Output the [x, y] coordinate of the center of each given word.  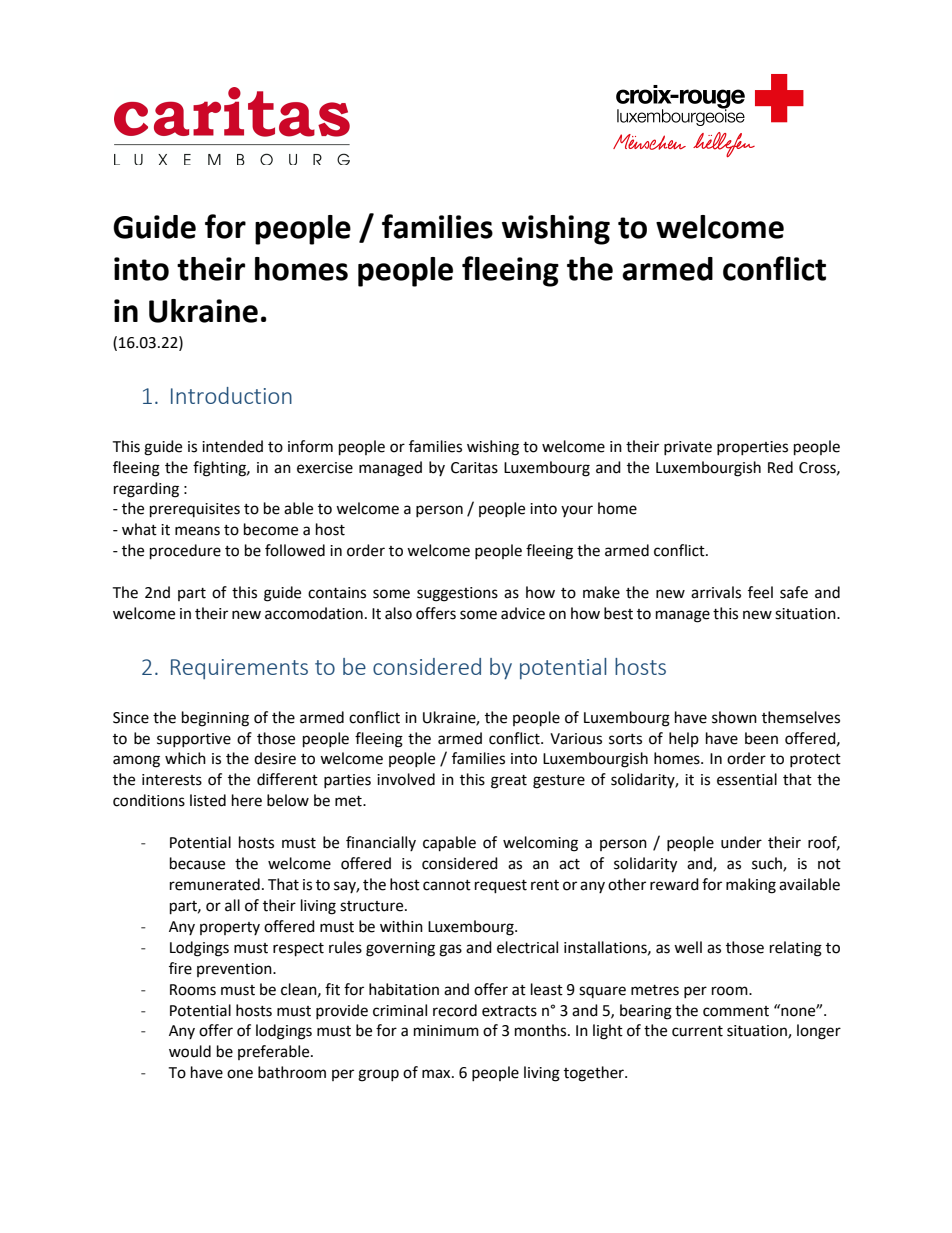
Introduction [231, 395]
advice [523, 613]
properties [752, 448]
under [741, 842]
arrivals [716, 592]
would [190, 1051]
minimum [446, 1031]
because [197, 863]
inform [310, 446]
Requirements [239, 669]
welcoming [540, 844]
